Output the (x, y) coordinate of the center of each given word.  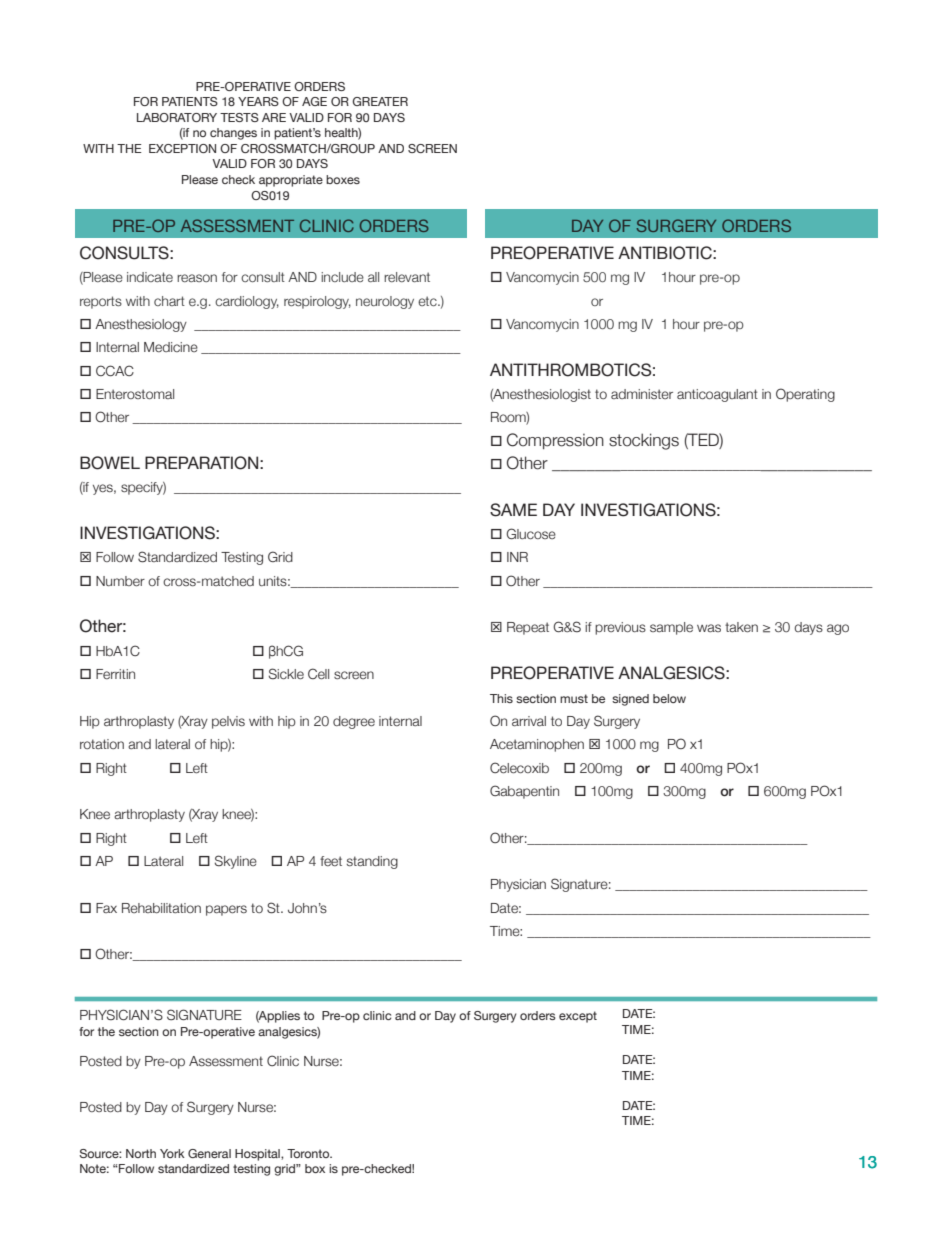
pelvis (228, 722)
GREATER (380, 101)
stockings (644, 441)
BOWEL (110, 463)
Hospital (258, 1155)
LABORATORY (177, 117)
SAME (513, 510)
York (172, 1153)
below (669, 698)
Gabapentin (524, 792)
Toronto (309, 1153)
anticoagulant (717, 395)
